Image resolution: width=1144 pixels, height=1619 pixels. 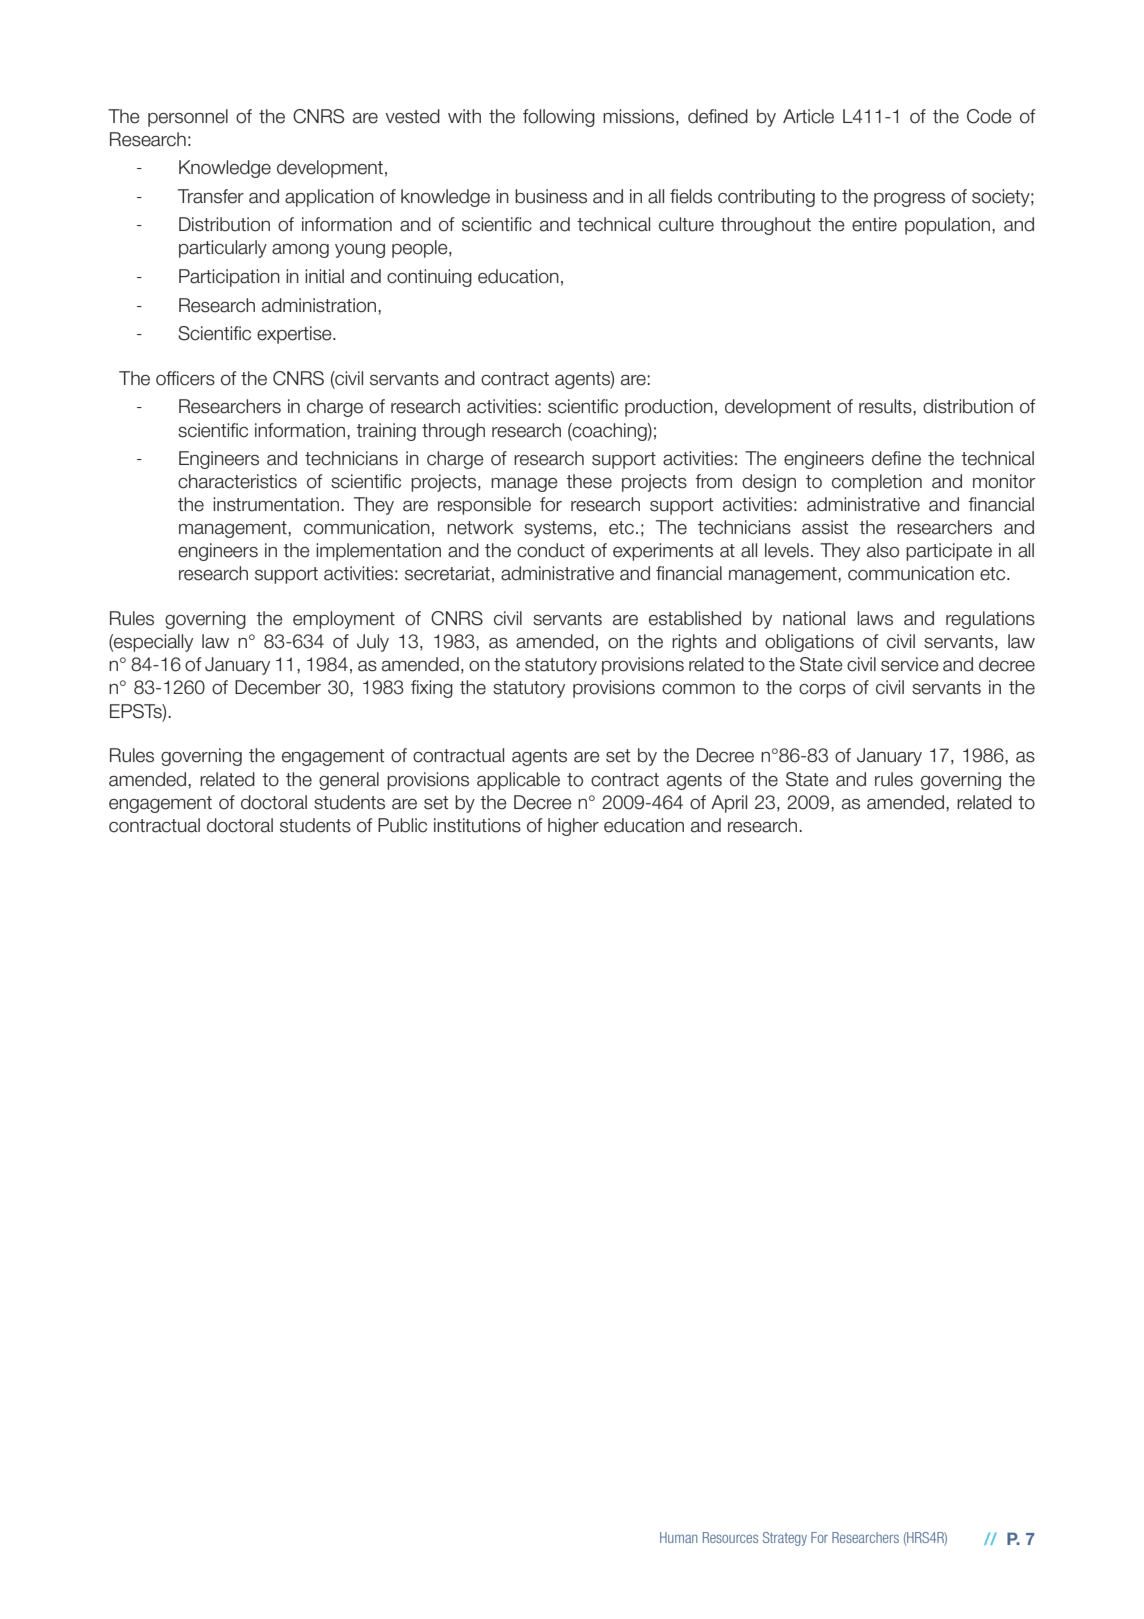 I want to click on Resources, so click(x=730, y=1537).
